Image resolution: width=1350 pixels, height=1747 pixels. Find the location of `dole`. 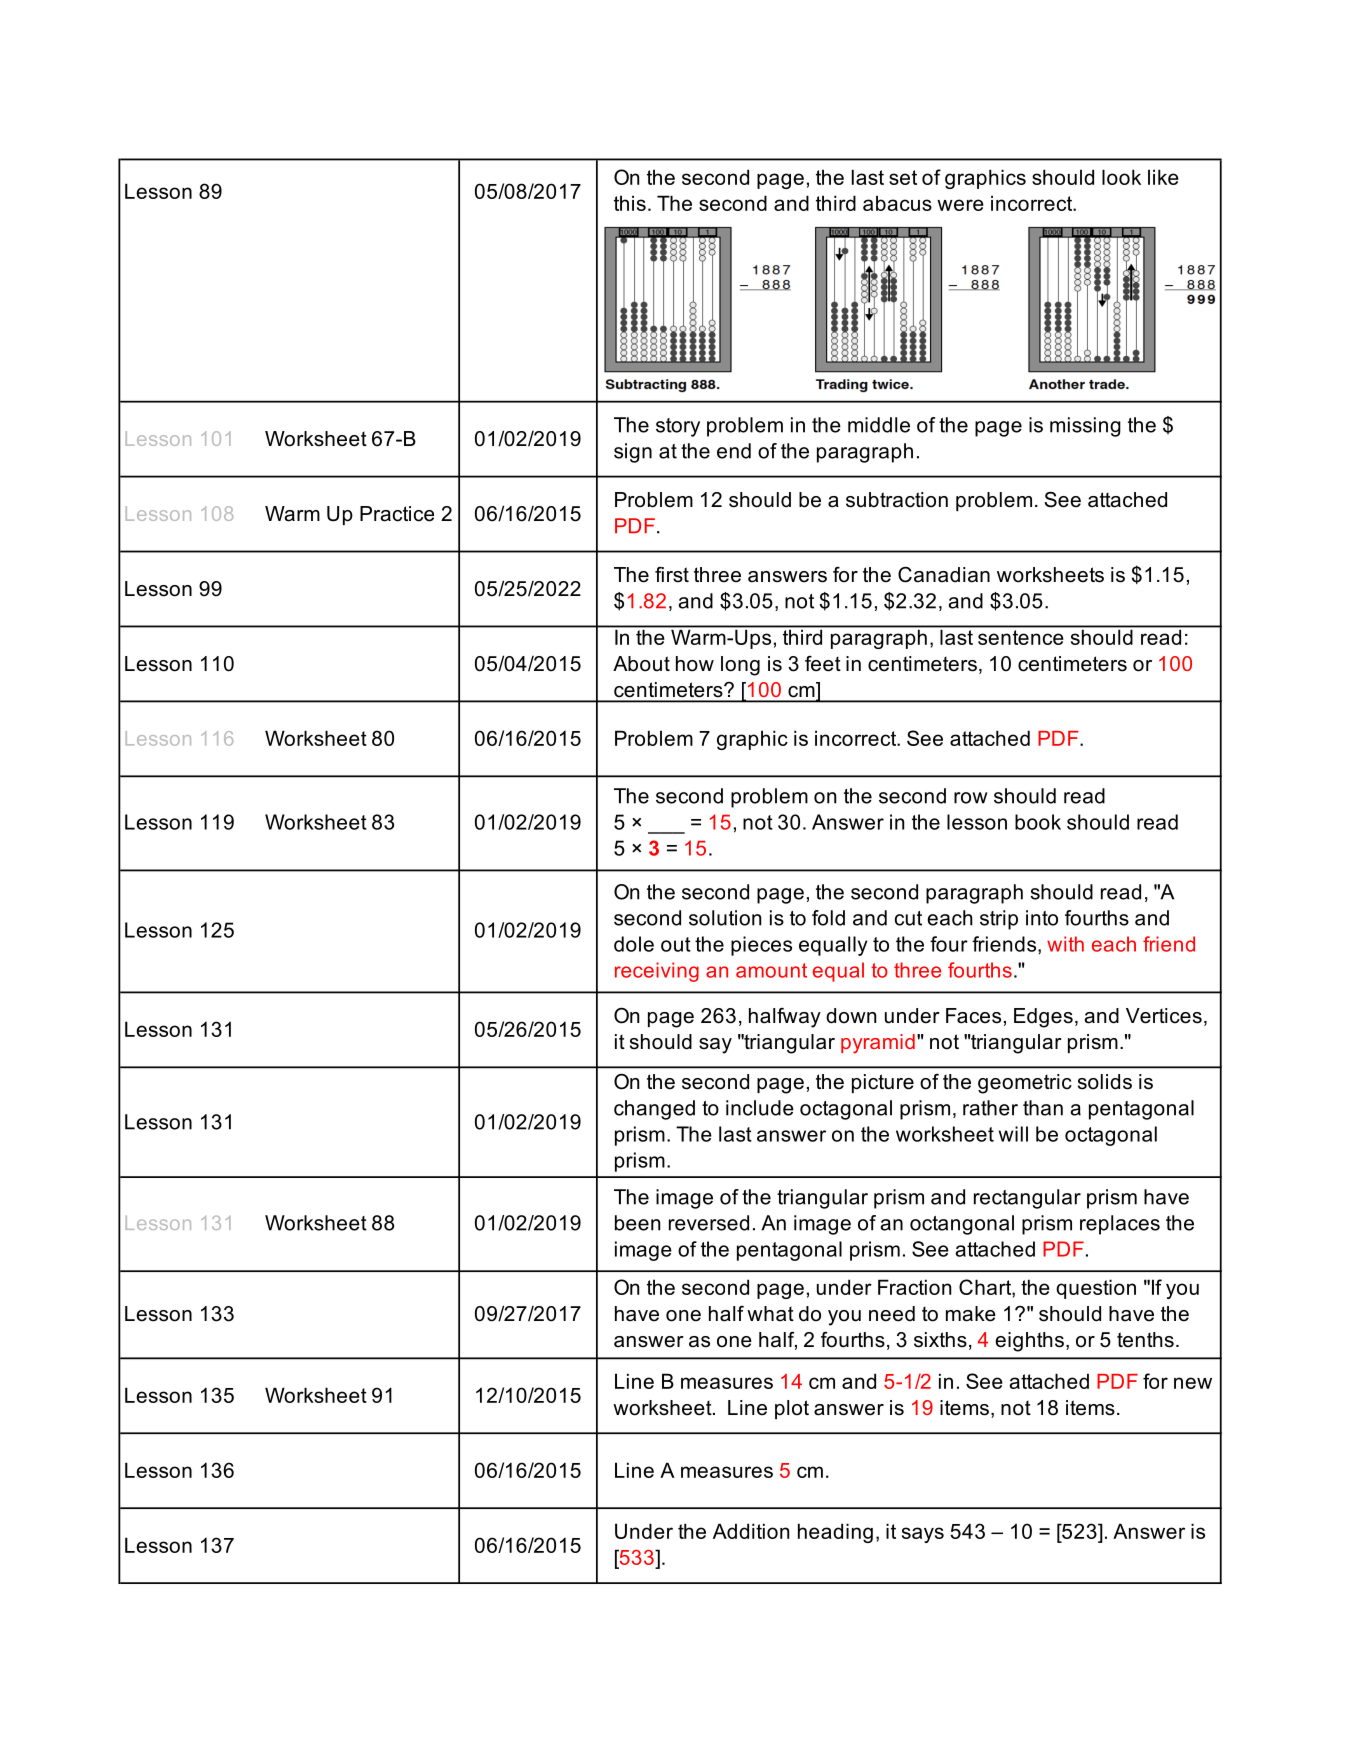

dole is located at coordinates (634, 944).
